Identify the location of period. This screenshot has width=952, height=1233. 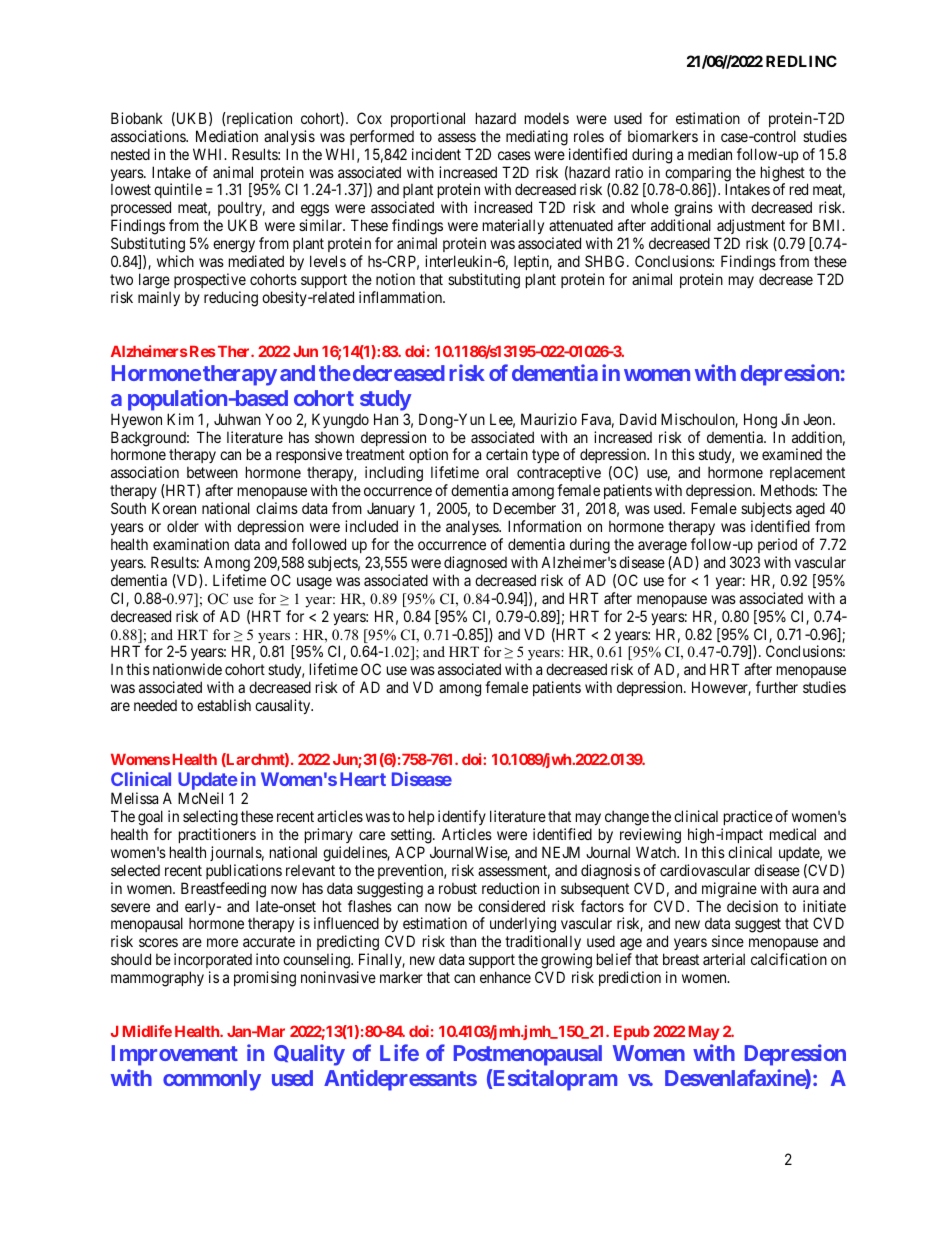
(777, 545).
